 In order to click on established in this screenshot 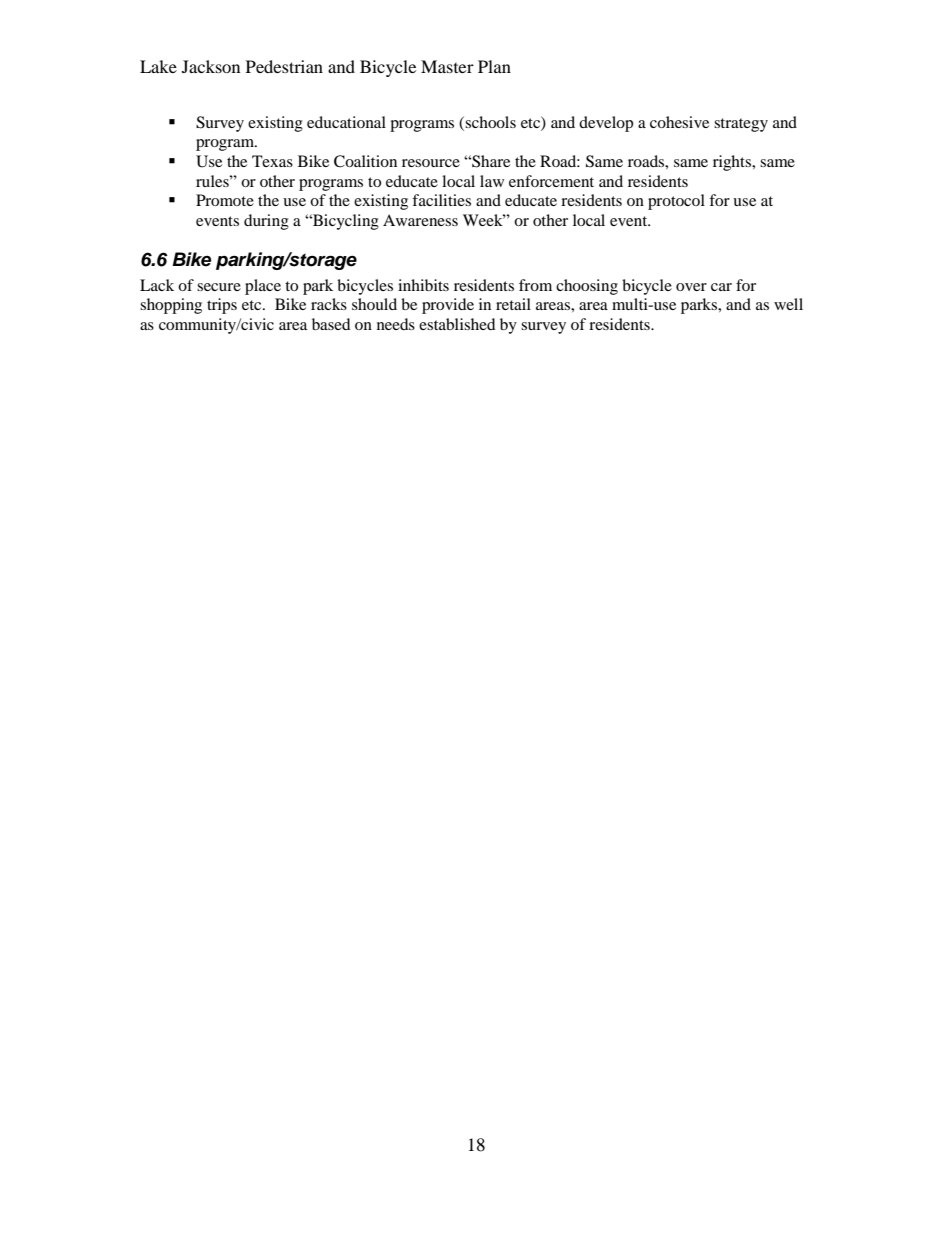, I will do `click(457, 324)`.
